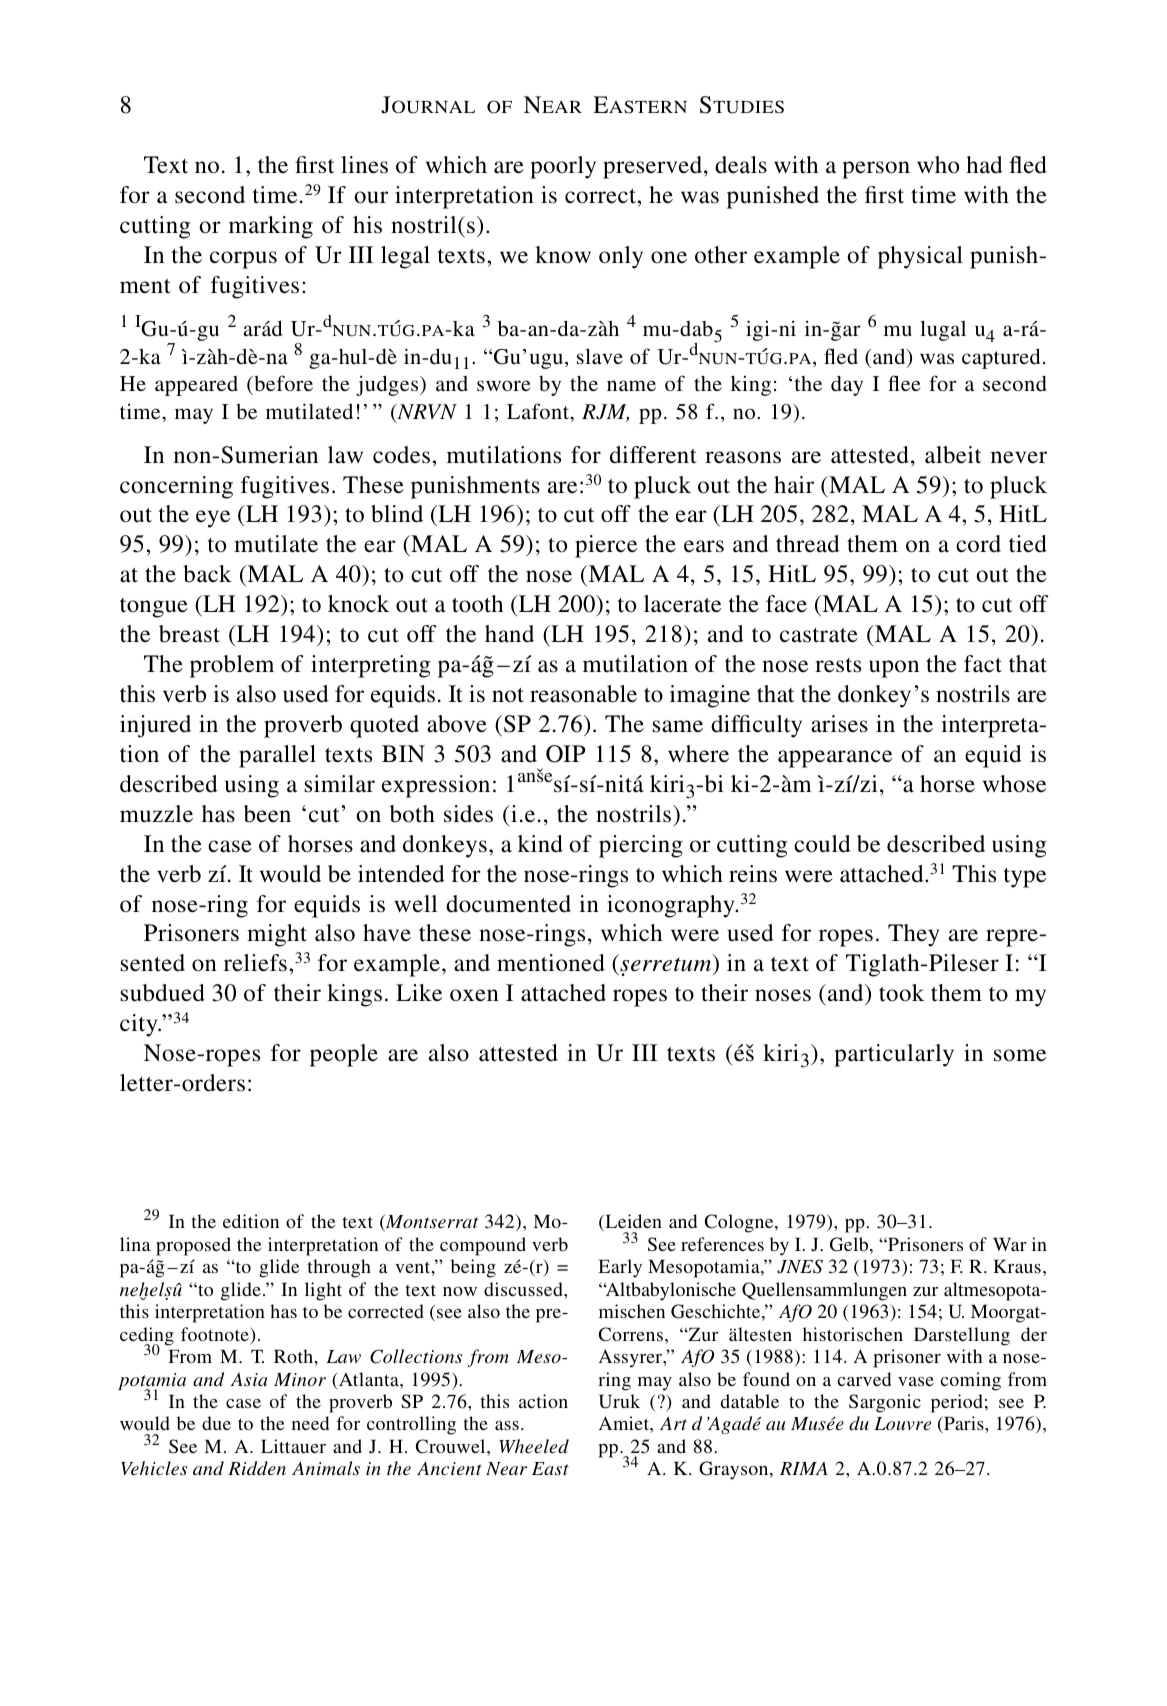 The width and height of the document is (1167, 1706). I want to click on cord, so click(978, 544).
